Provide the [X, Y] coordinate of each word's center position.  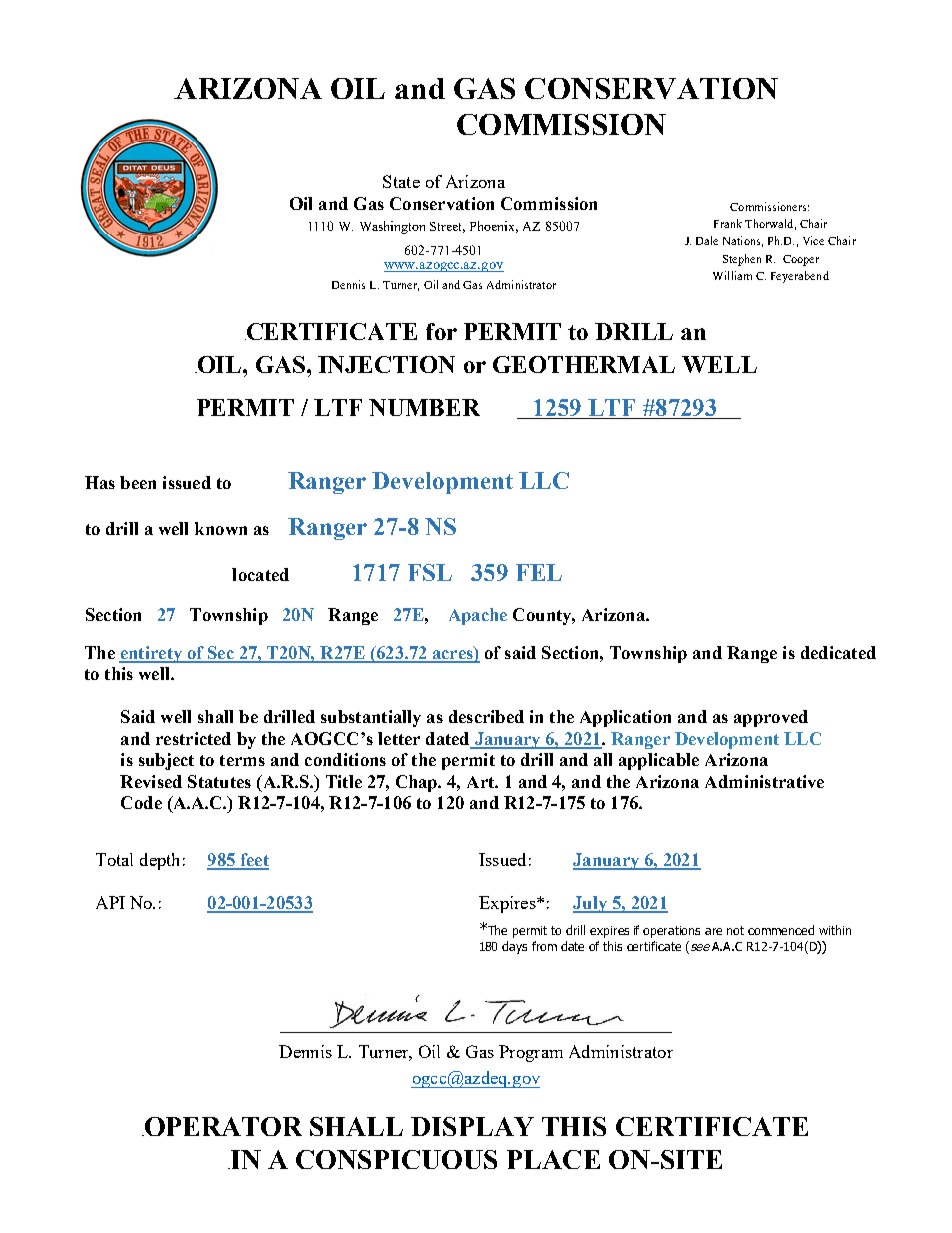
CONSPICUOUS [396, 1159]
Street [447, 227]
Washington [392, 227]
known [221, 528]
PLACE [553, 1159]
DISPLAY [472, 1126]
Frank [728, 223]
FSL [430, 572]
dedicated [838, 652]
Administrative [764, 781]
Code [141, 802]
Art [481, 782]
